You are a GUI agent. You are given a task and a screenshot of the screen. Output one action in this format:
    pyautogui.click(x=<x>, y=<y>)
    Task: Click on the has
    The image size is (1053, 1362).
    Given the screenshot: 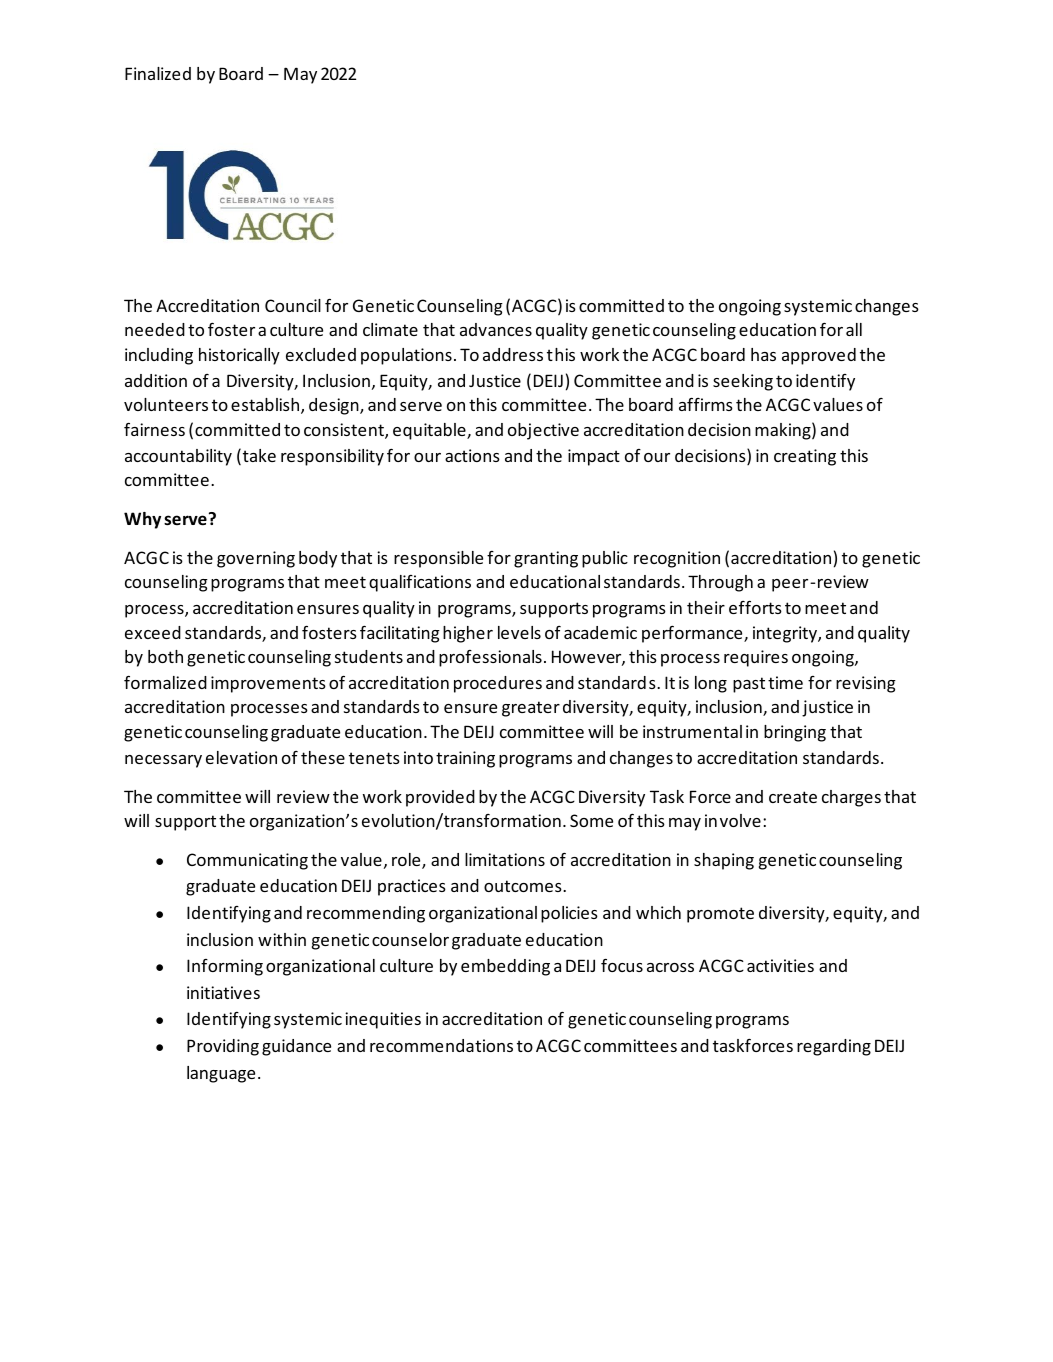 What is the action you would take?
    pyautogui.click(x=763, y=354)
